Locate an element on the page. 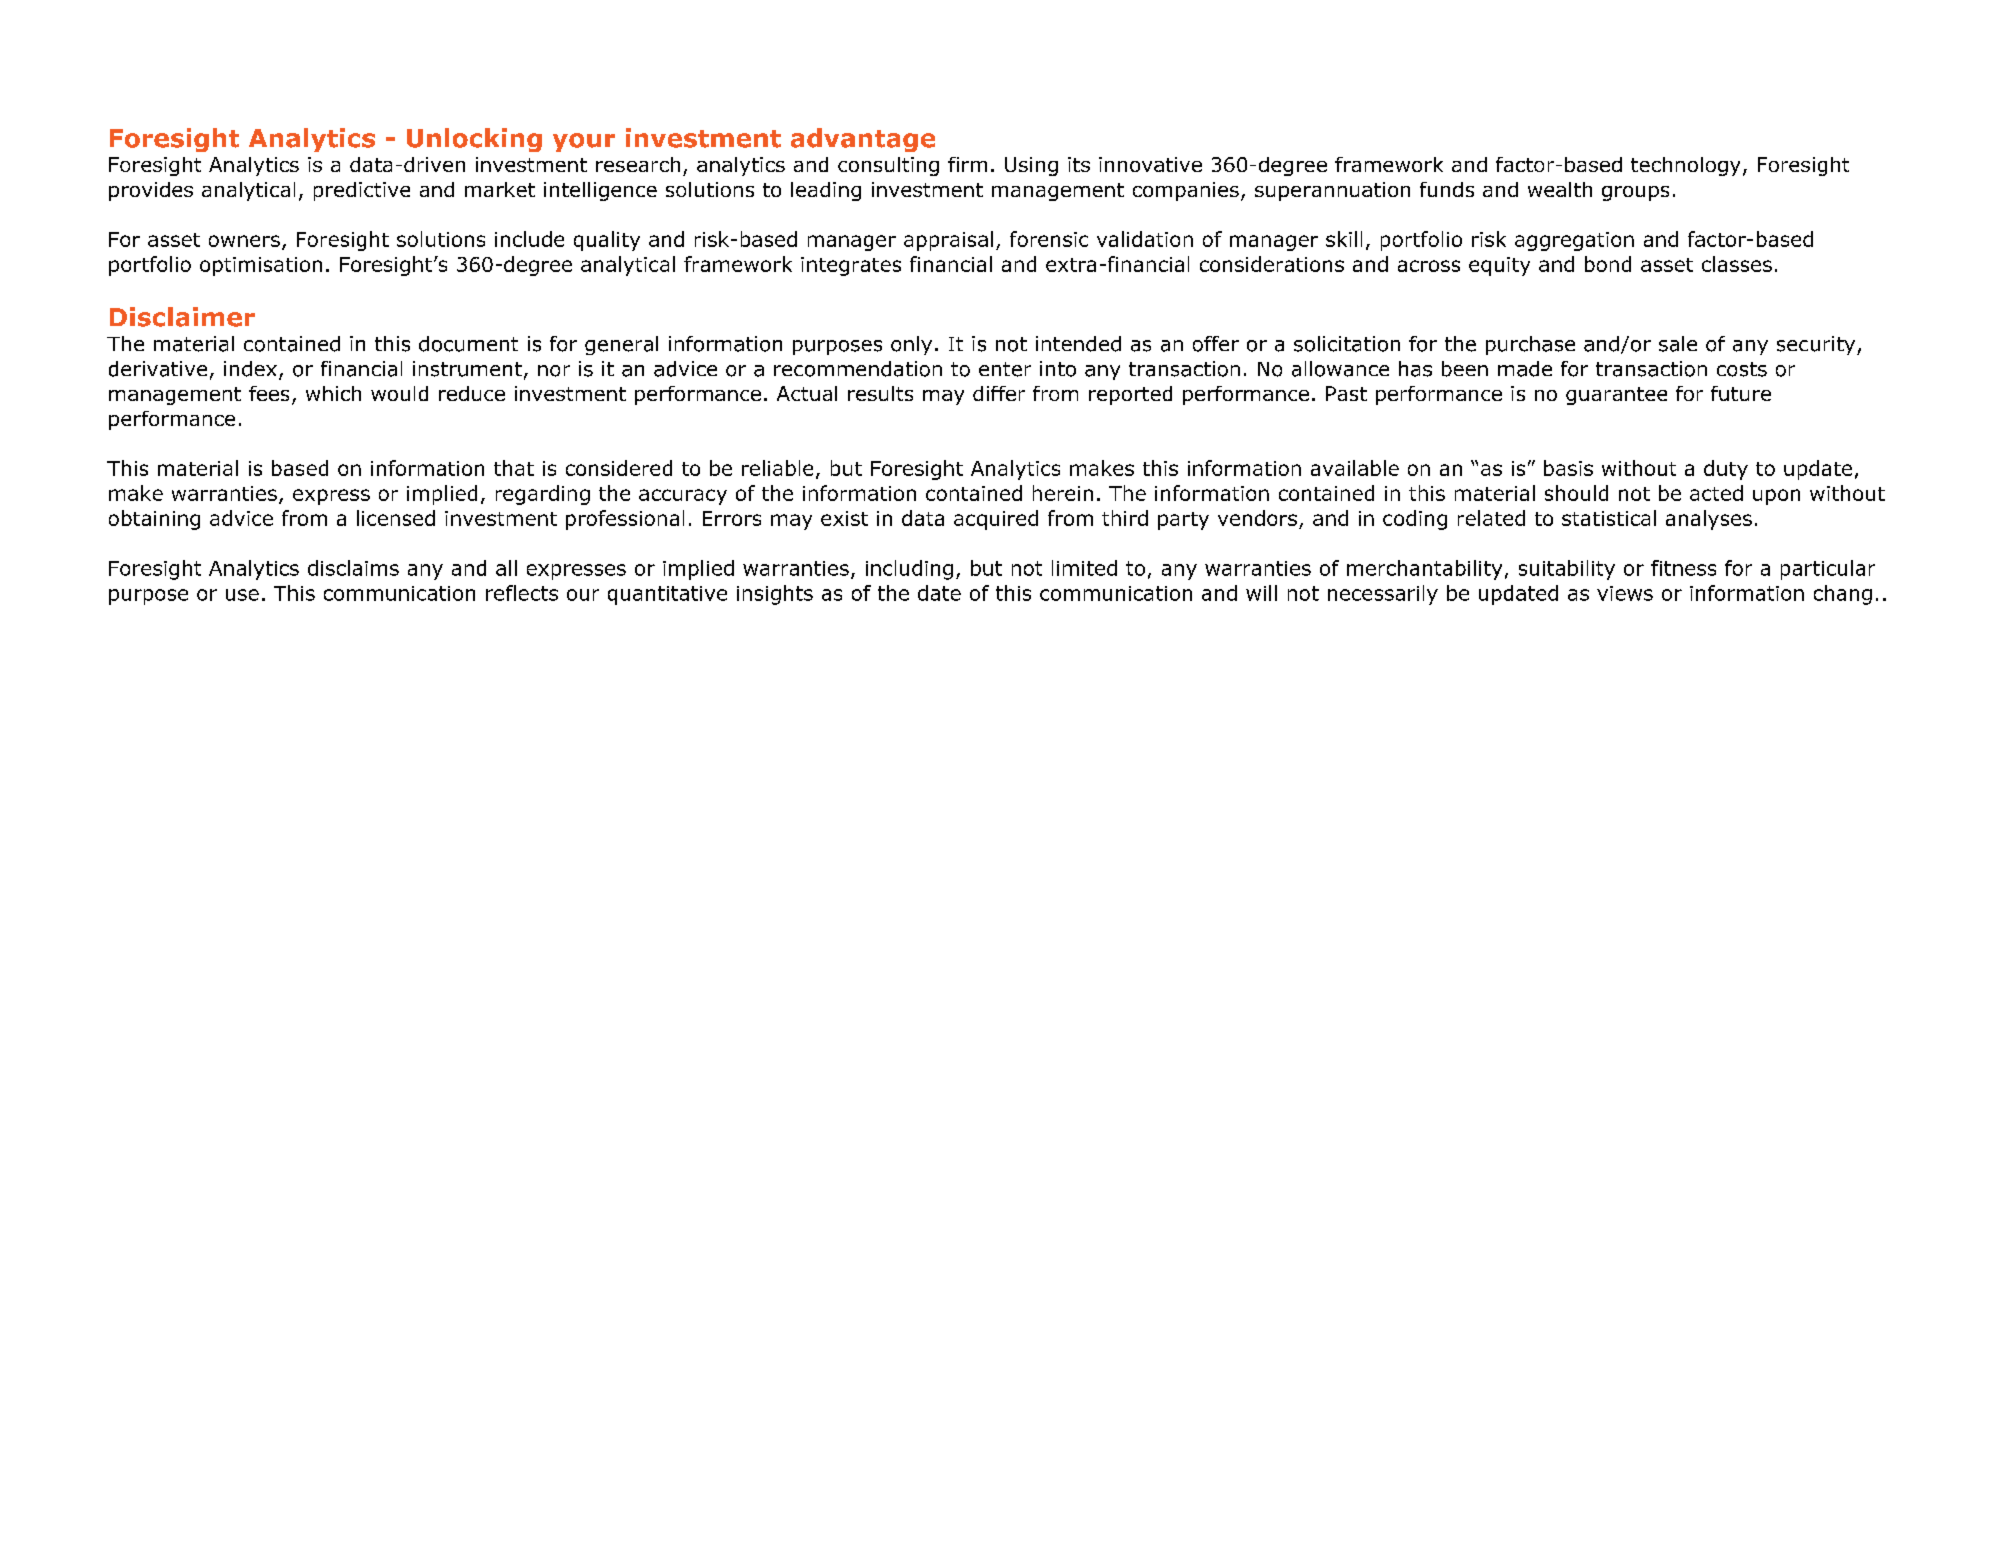 The image size is (2003, 1548). costs is located at coordinates (1742, 369).
